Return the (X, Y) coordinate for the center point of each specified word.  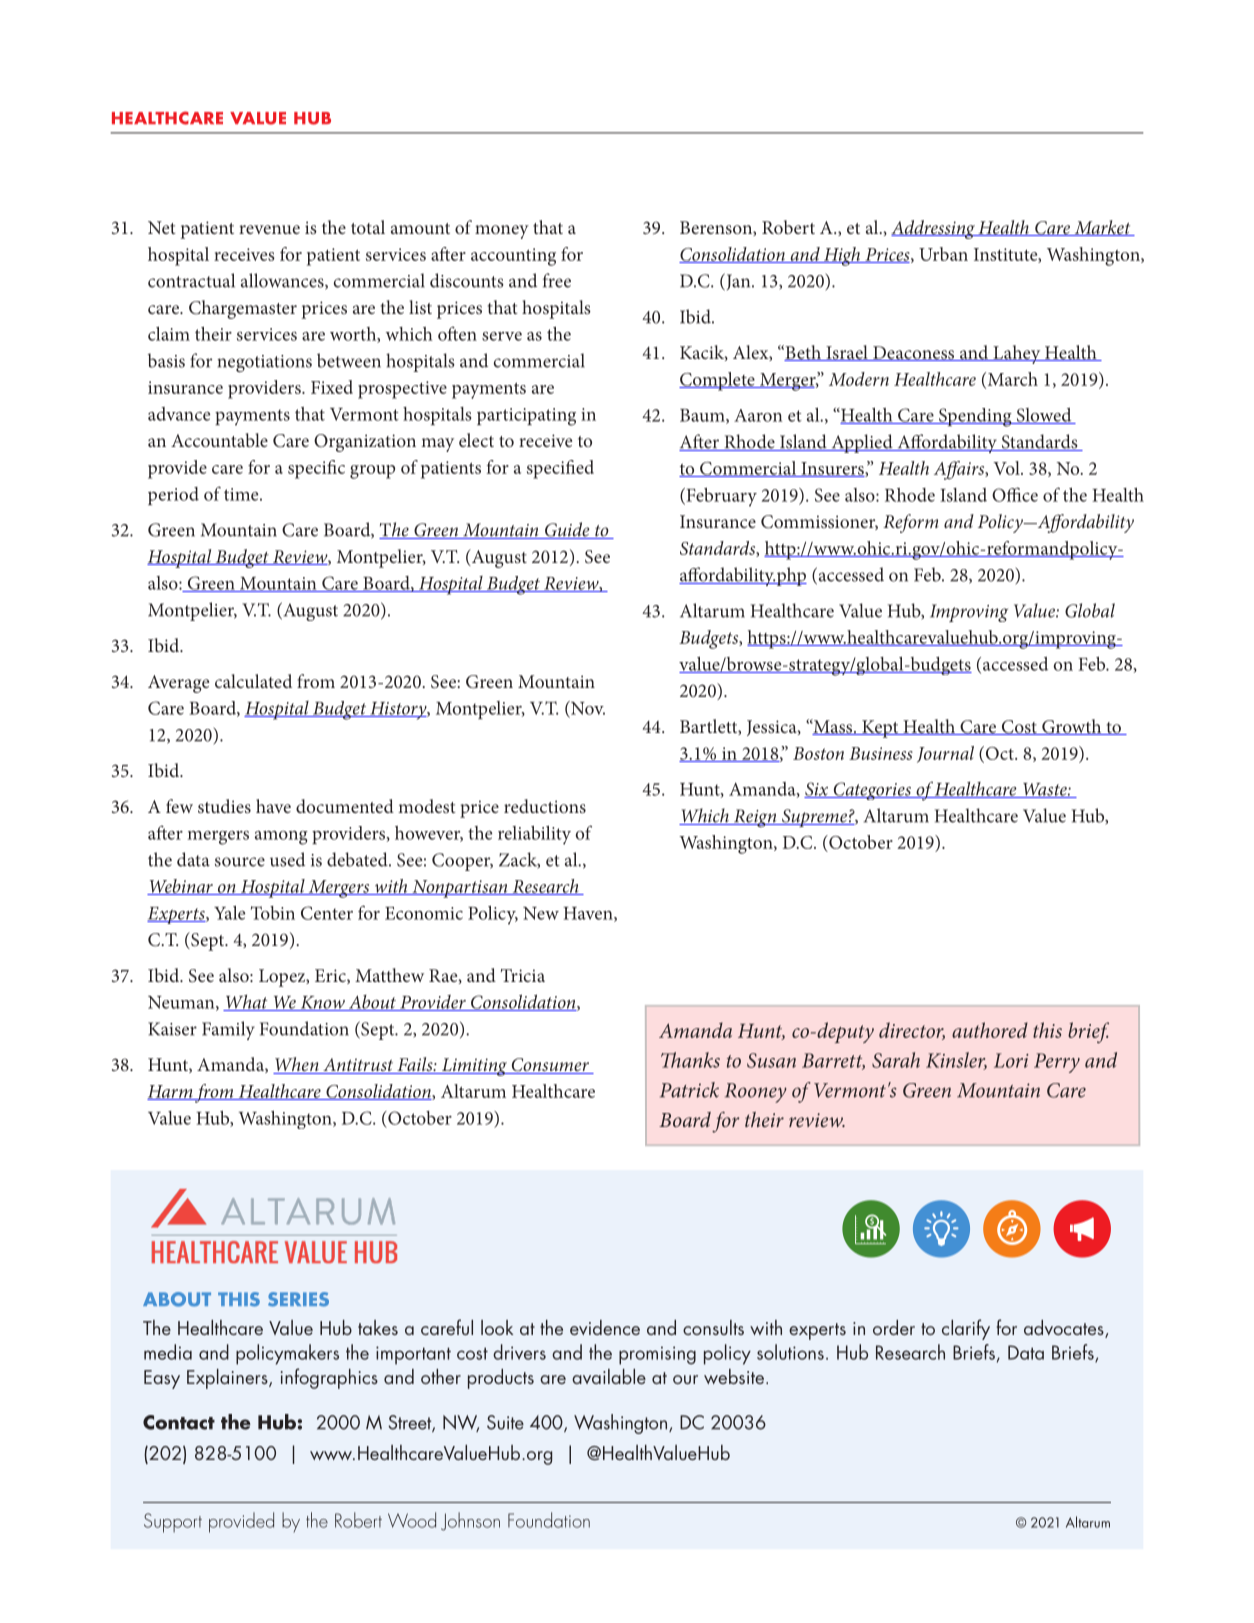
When (297, 1065)
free (557, 280)
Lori (1011, 1060)
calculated (253, 681)
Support (173, 1523)
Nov (587, 708)
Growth (1072, 727)
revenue (269, 229)
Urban (943, 254)
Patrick (689, 1090)
